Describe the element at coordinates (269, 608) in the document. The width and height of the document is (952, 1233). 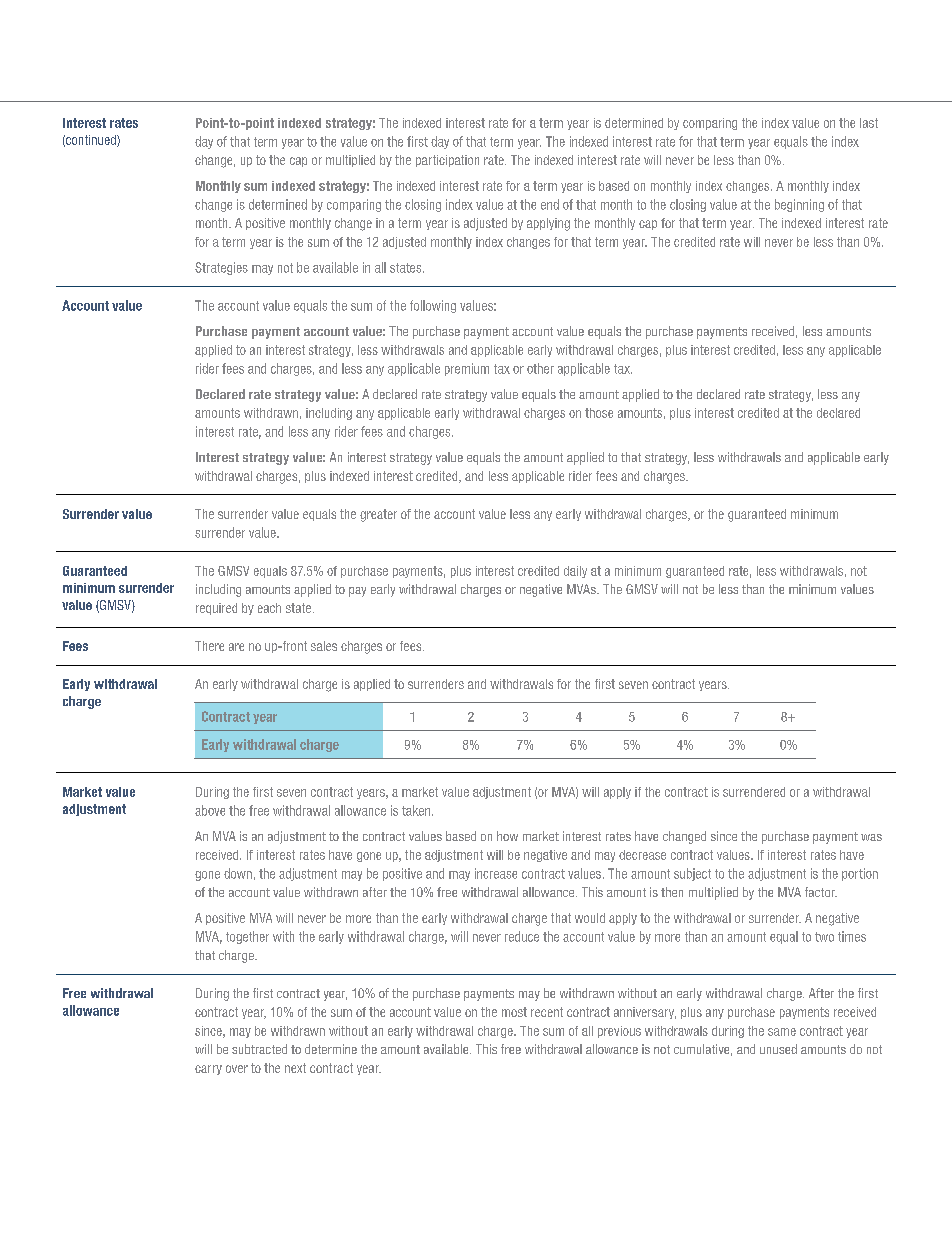
I see `each` at that location.
